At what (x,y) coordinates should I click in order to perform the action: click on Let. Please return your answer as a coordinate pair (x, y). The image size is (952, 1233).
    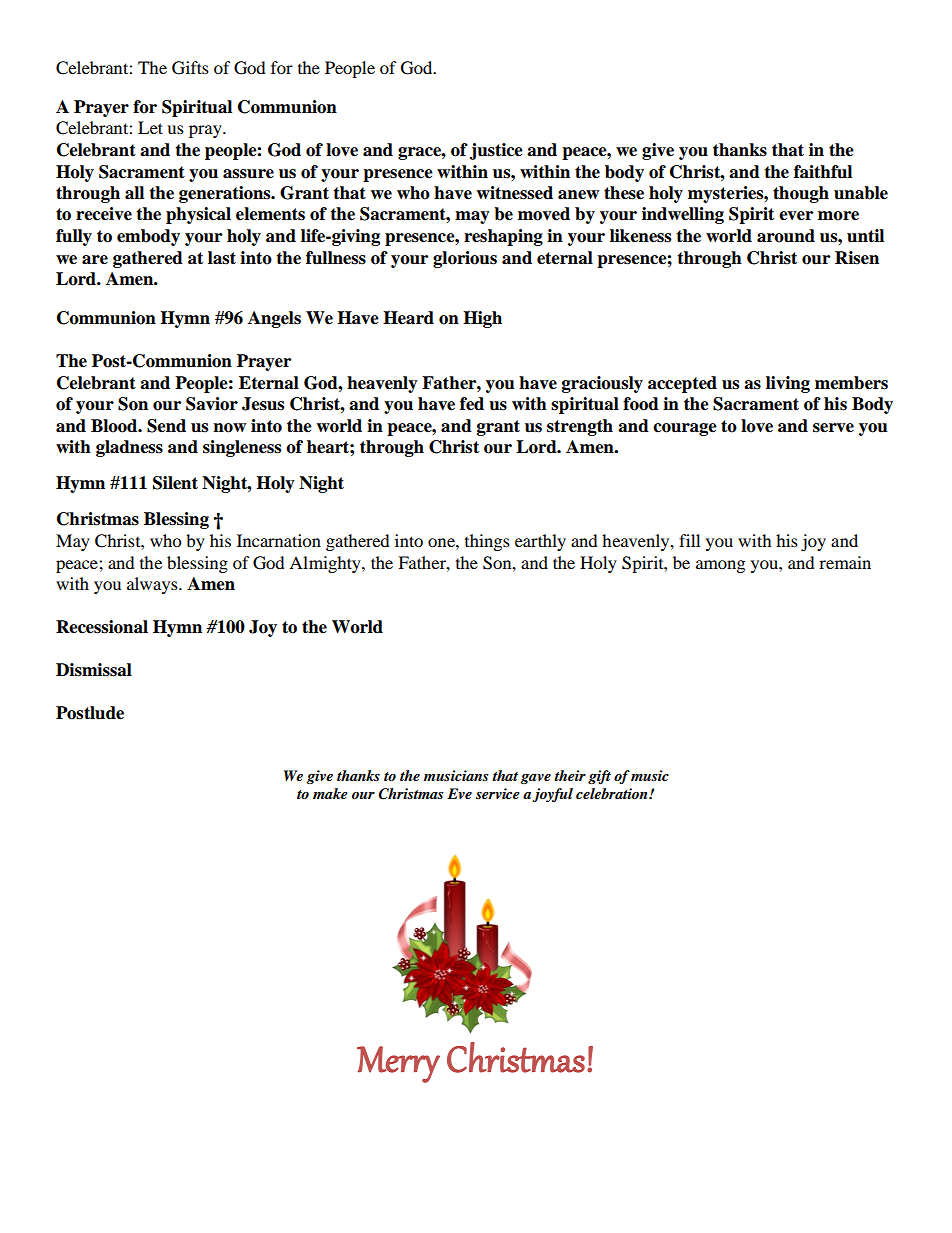
    Looking at the image, I should click on (150, 127).
